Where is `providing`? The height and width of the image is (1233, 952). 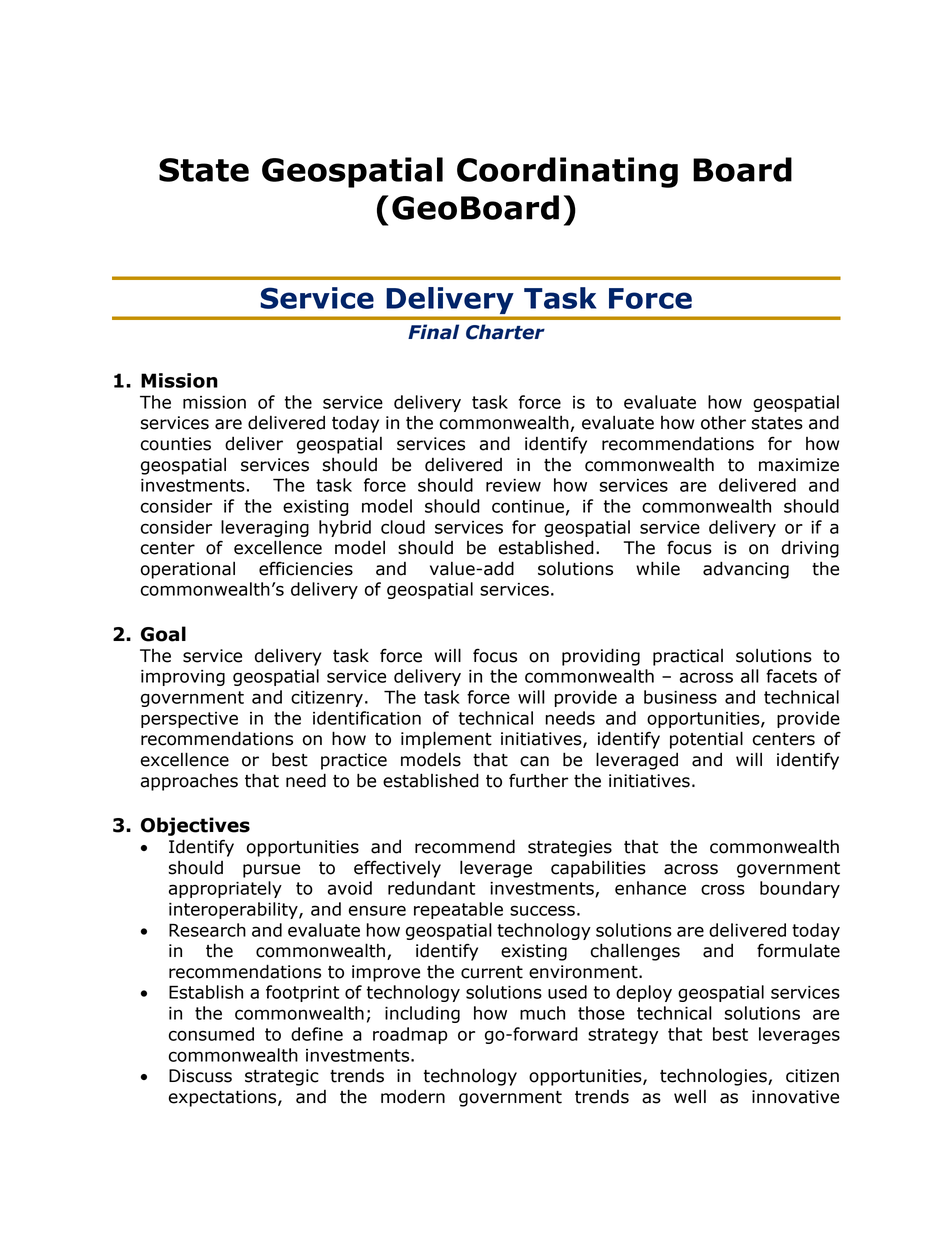 providing is located at coordinates (601, 657).
